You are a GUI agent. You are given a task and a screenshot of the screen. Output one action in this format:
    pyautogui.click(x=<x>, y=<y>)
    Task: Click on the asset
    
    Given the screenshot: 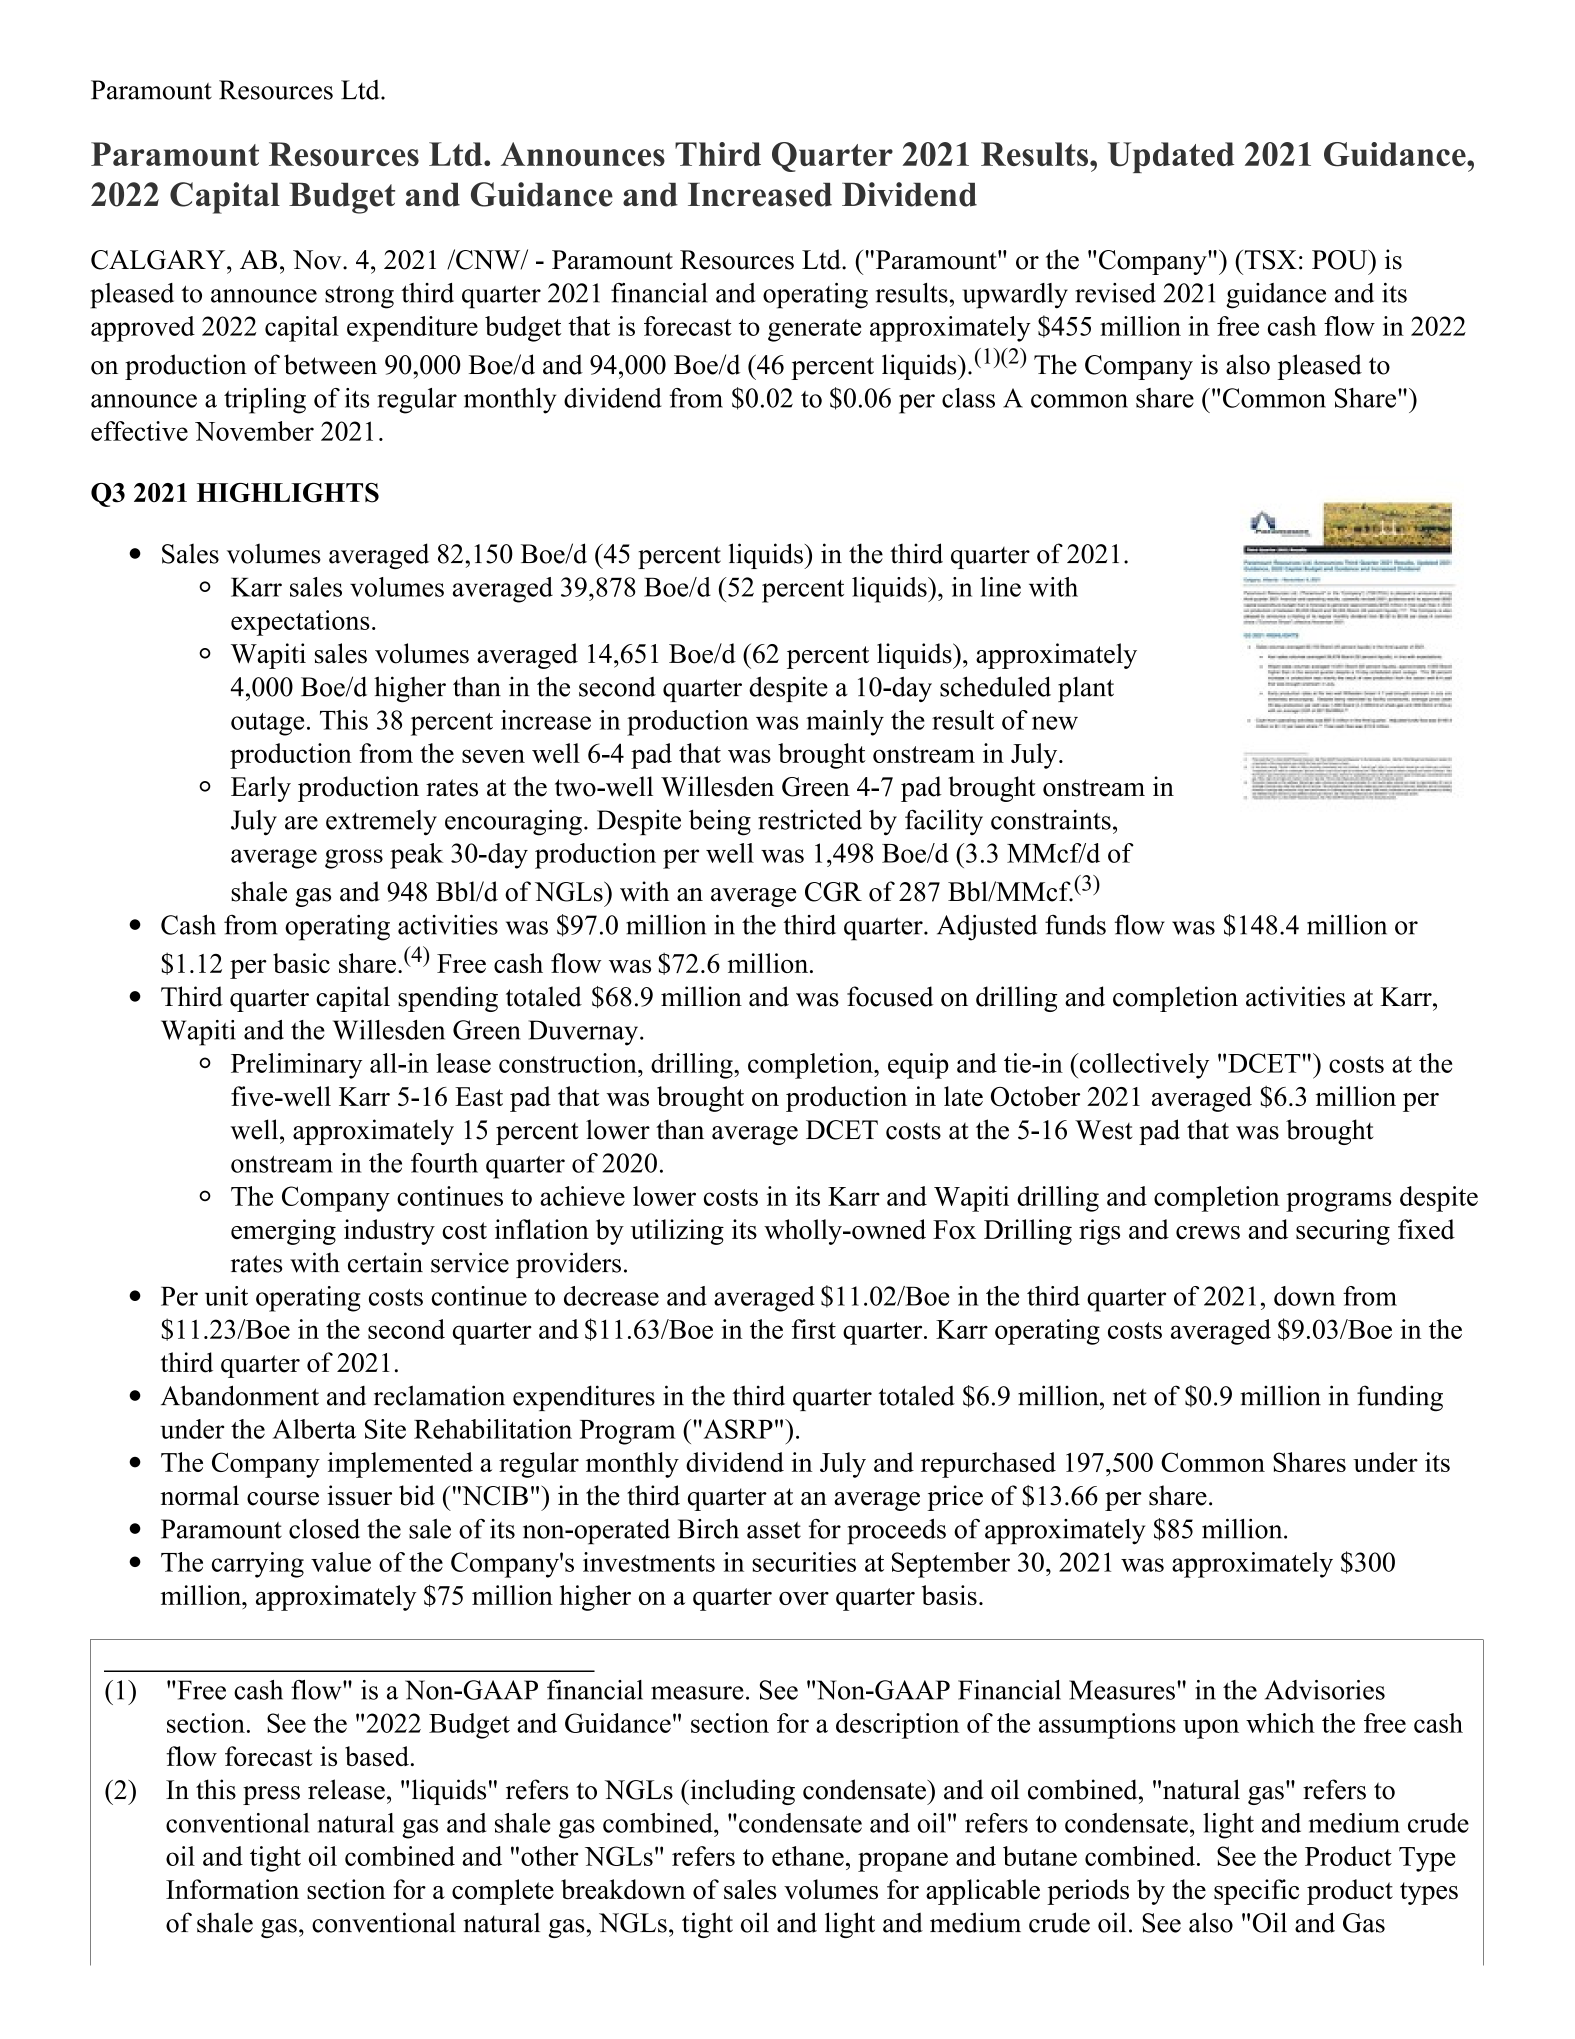 What is the action you would take?
    pyautogui.click(x=774, y=1530)
